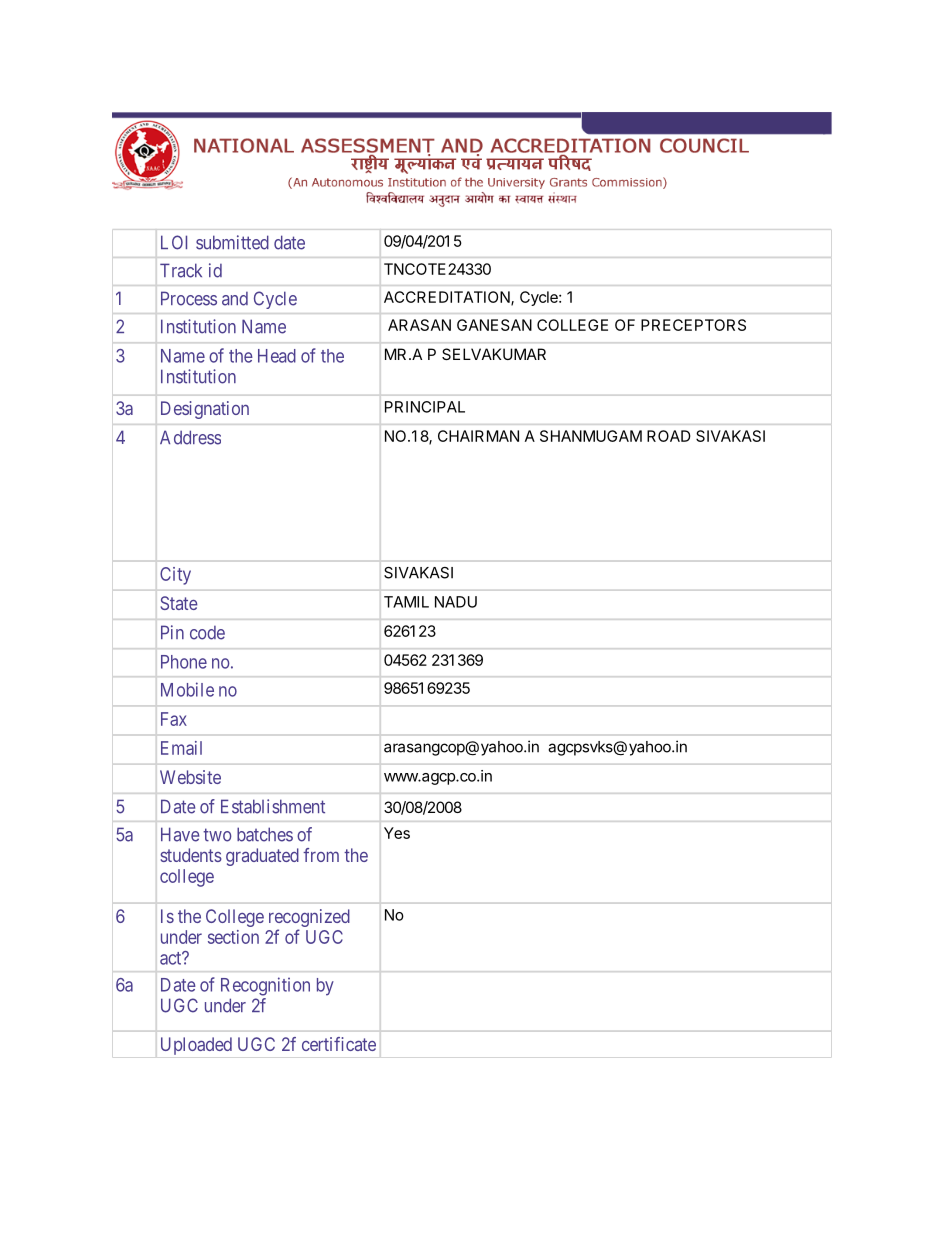 This image has height=1233, width=952. I want to click on PRECEPTORS, so click(693, 325).
